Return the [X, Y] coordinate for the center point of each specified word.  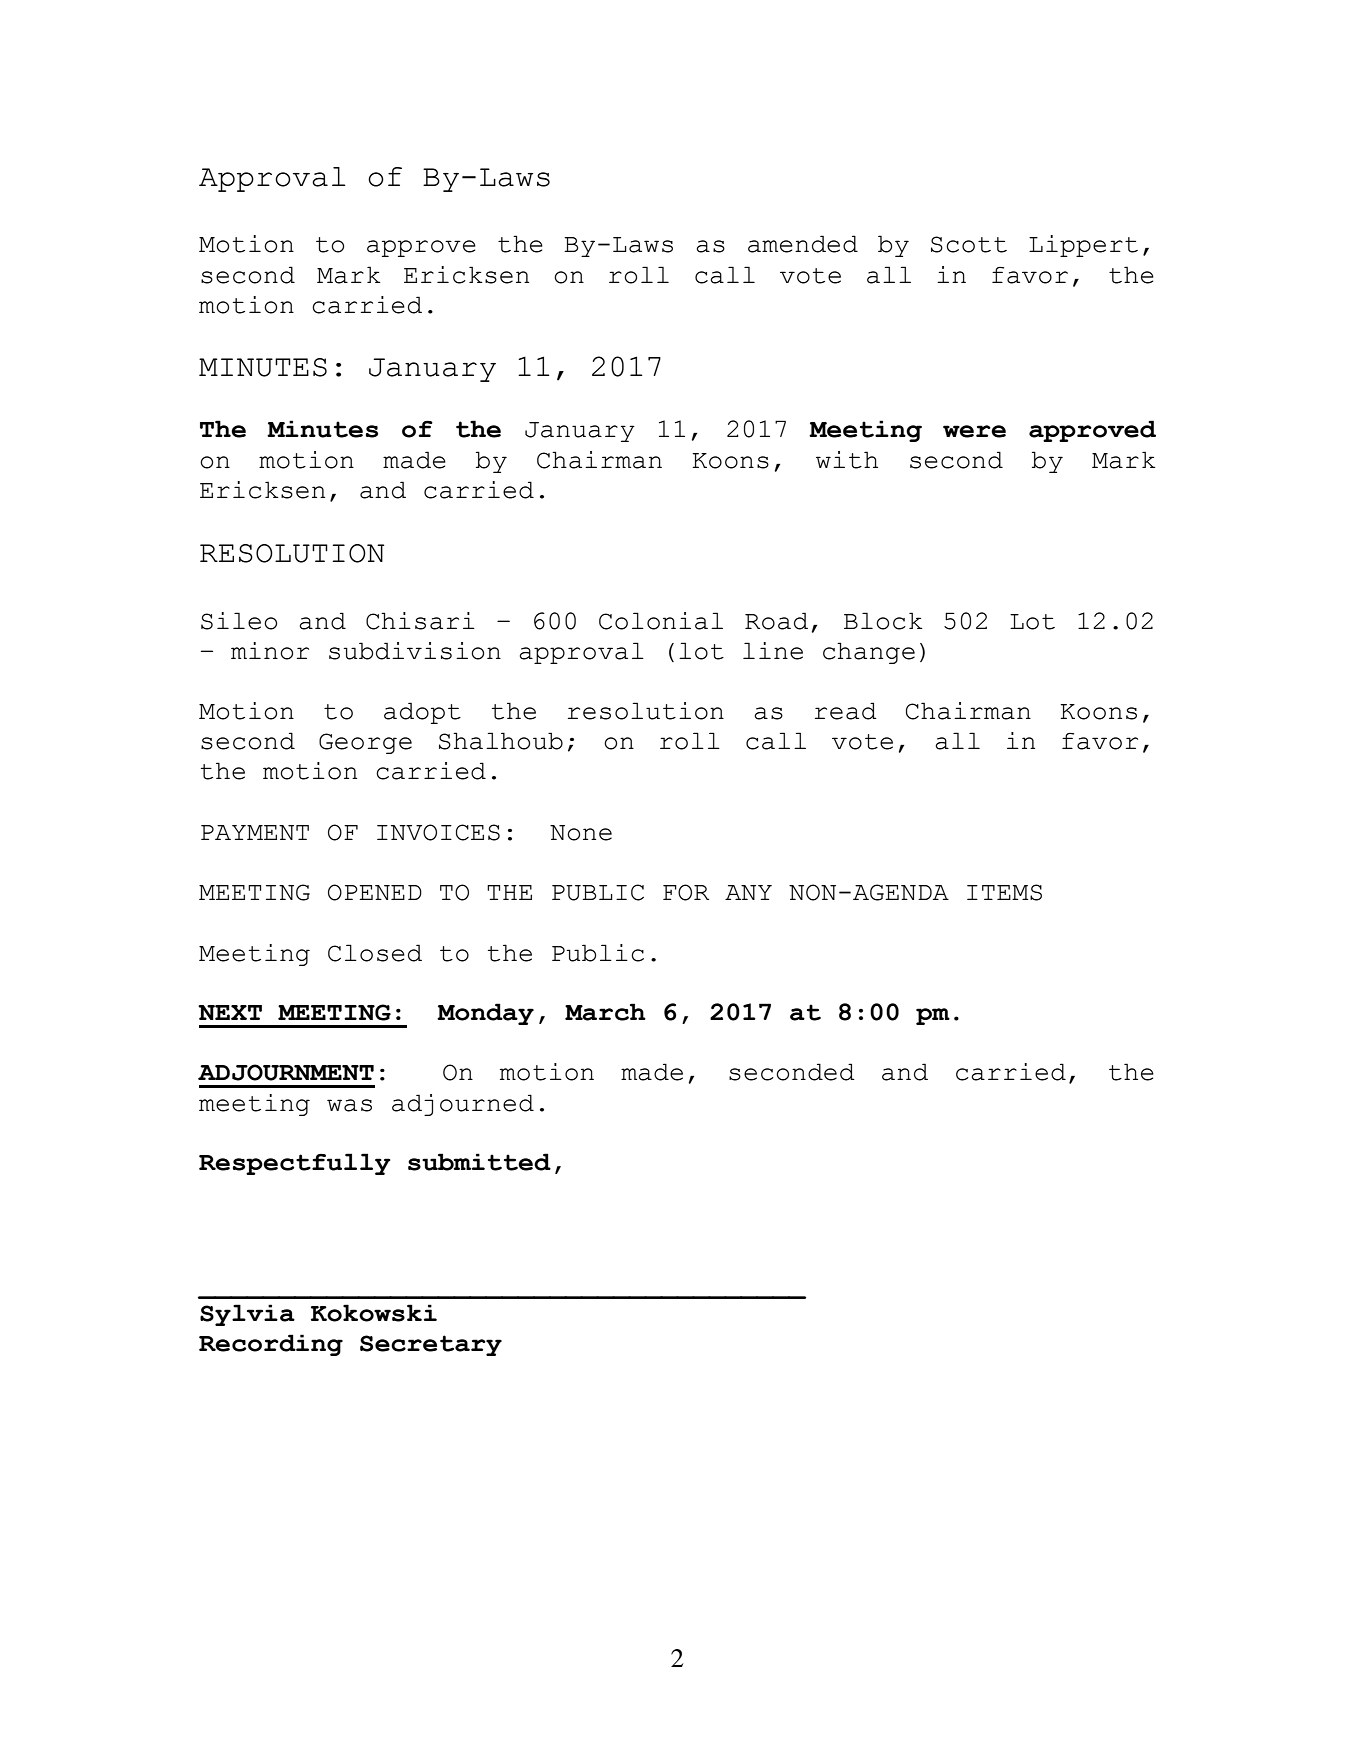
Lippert [1083, 246]
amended [803, 244]
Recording [271, 1345]
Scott [969, 244]
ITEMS [1004, 892]
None [581, 833]
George [365, 743]
